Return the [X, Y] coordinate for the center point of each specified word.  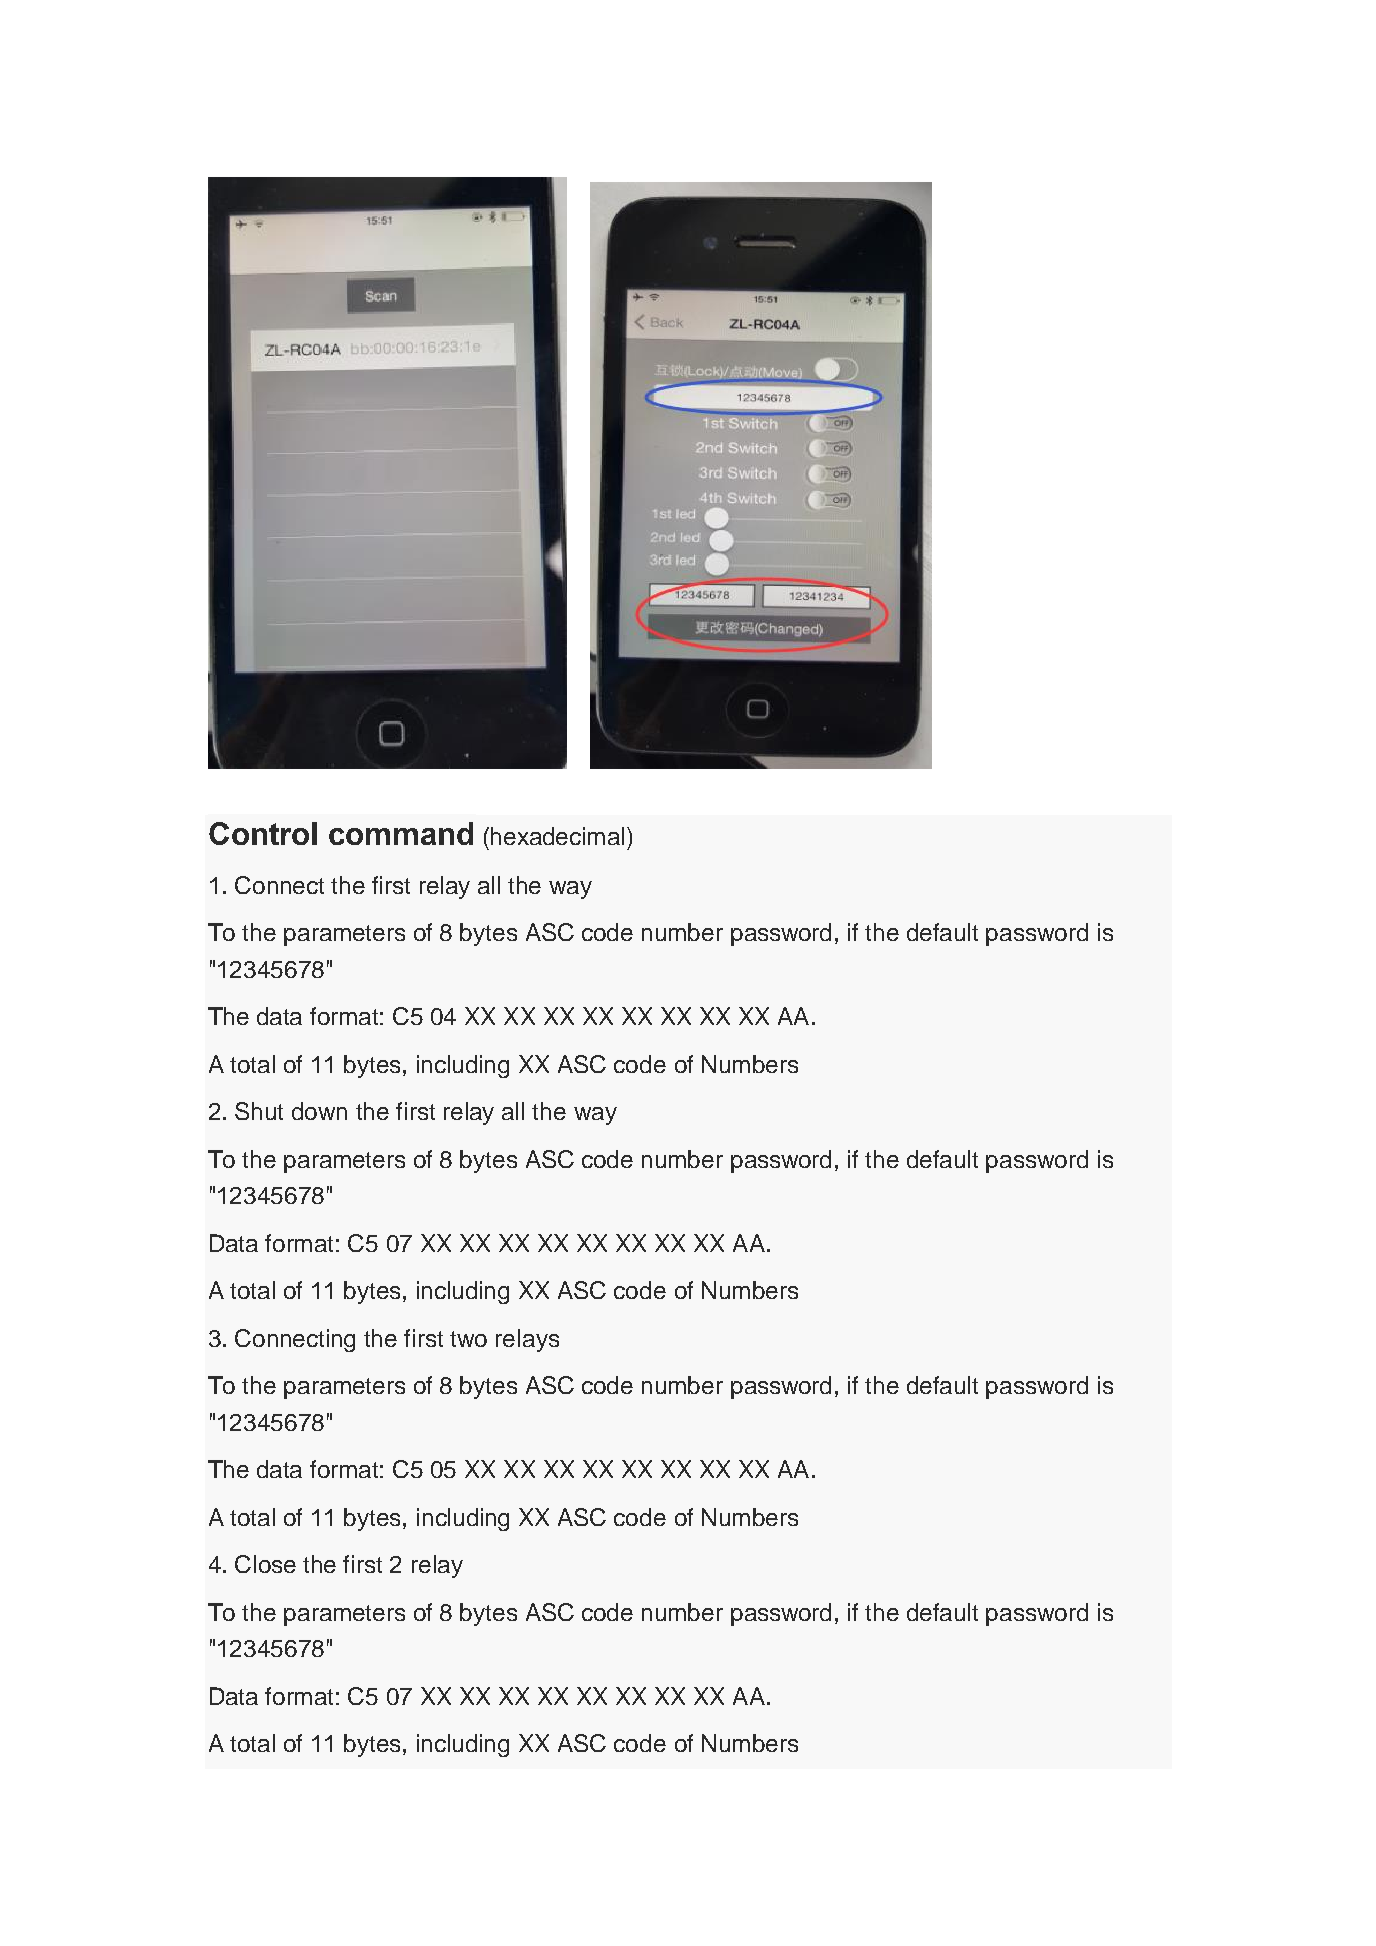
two [468, 1339]
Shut [259, 1111]
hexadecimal [557, 836]
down [319, 1111]
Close [265, 1564]
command [401, 833]
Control [263, 833]
